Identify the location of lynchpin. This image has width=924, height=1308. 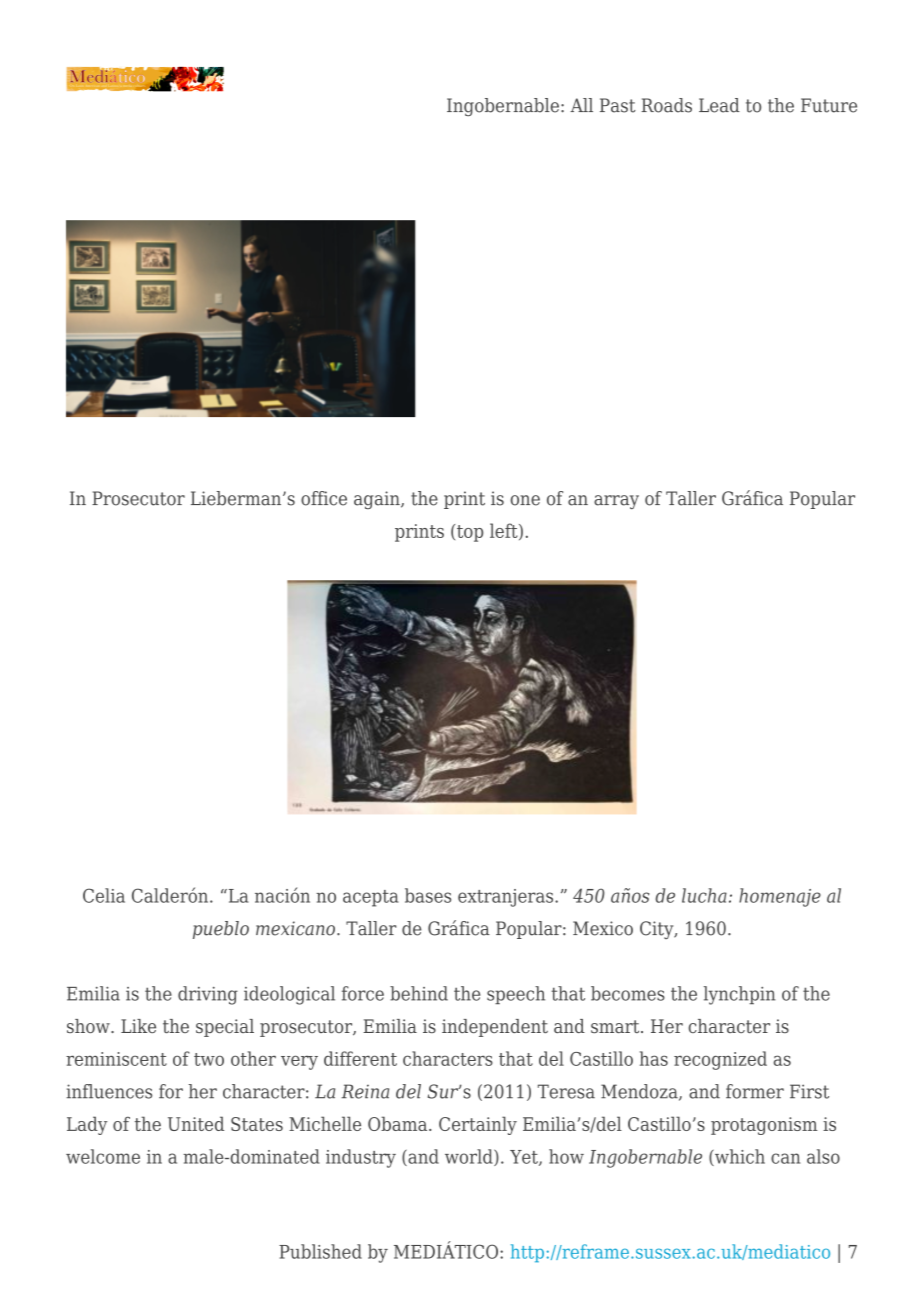
(740, 995).
